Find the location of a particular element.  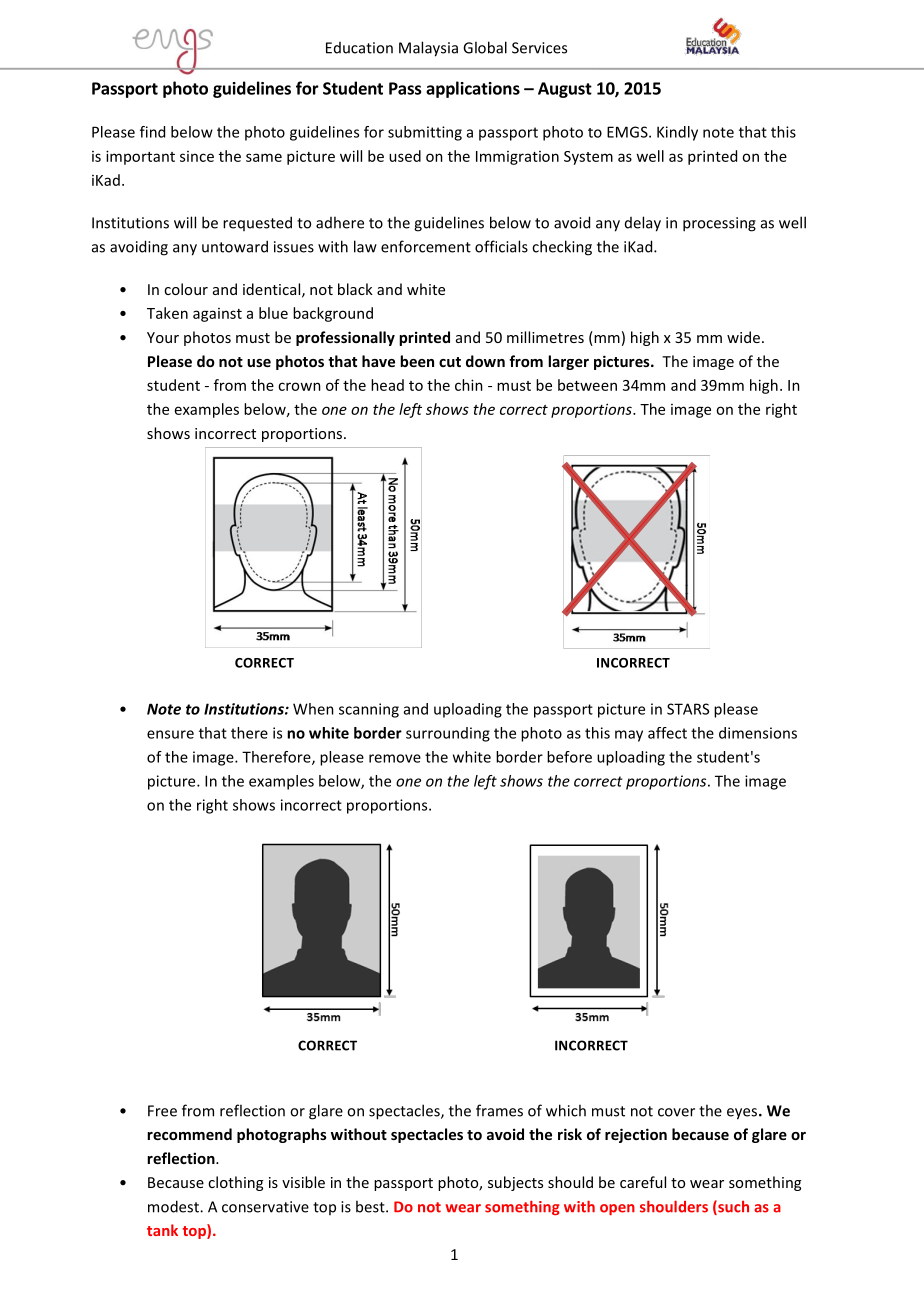

Free is located at coordinates (162, 1111).
